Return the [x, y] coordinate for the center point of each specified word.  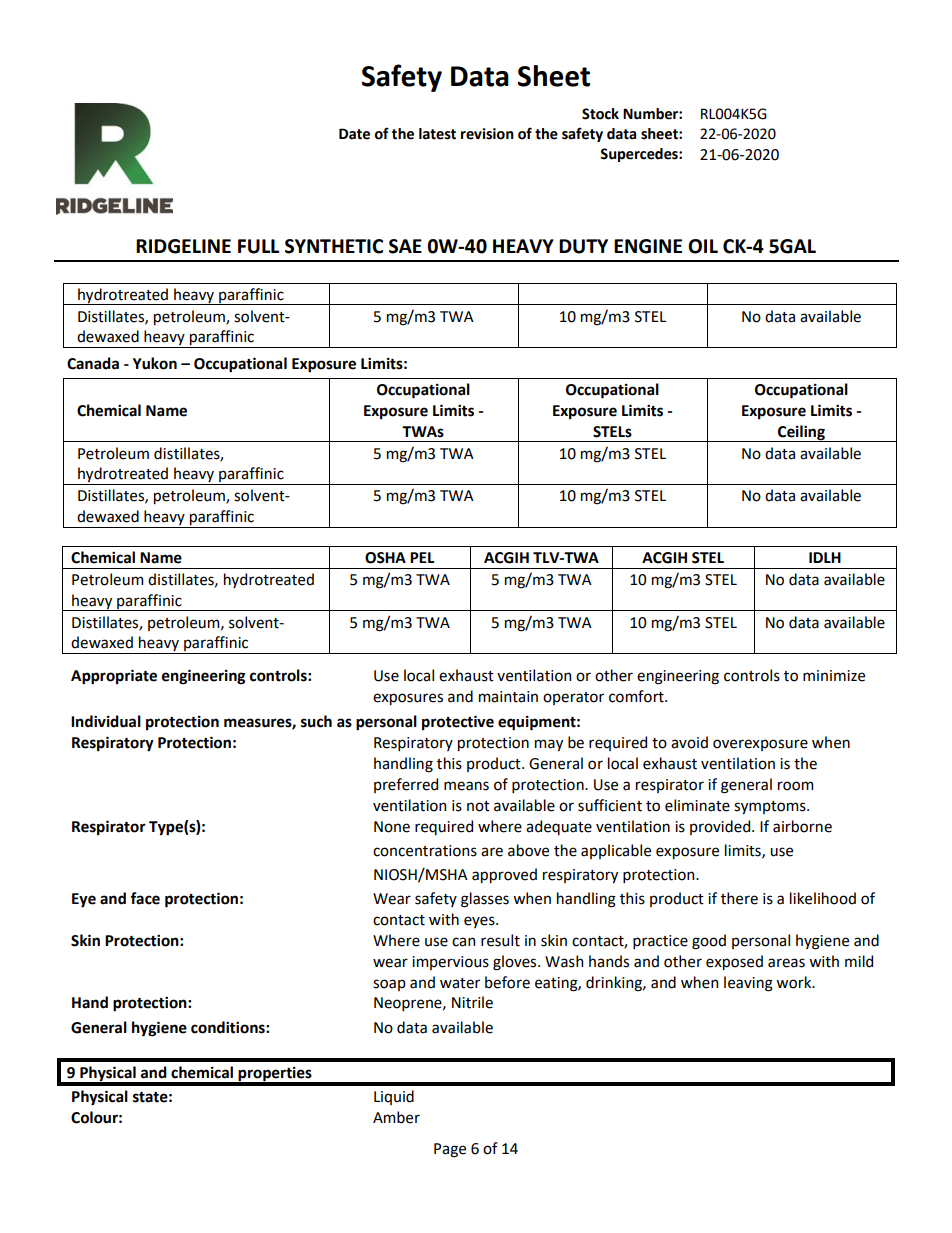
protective [458, 722]
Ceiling [801, 433]
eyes [480, 922]
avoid [689, 742]
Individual [106, 721]
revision [487, 134]
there [739, 898]
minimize [834, 676]
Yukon [155, 363]
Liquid [394, 1097]
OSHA [385, 558]
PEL [422, 557]
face [145, 898]
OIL [703, 246]
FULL [258, 246]
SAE [405, 246]
